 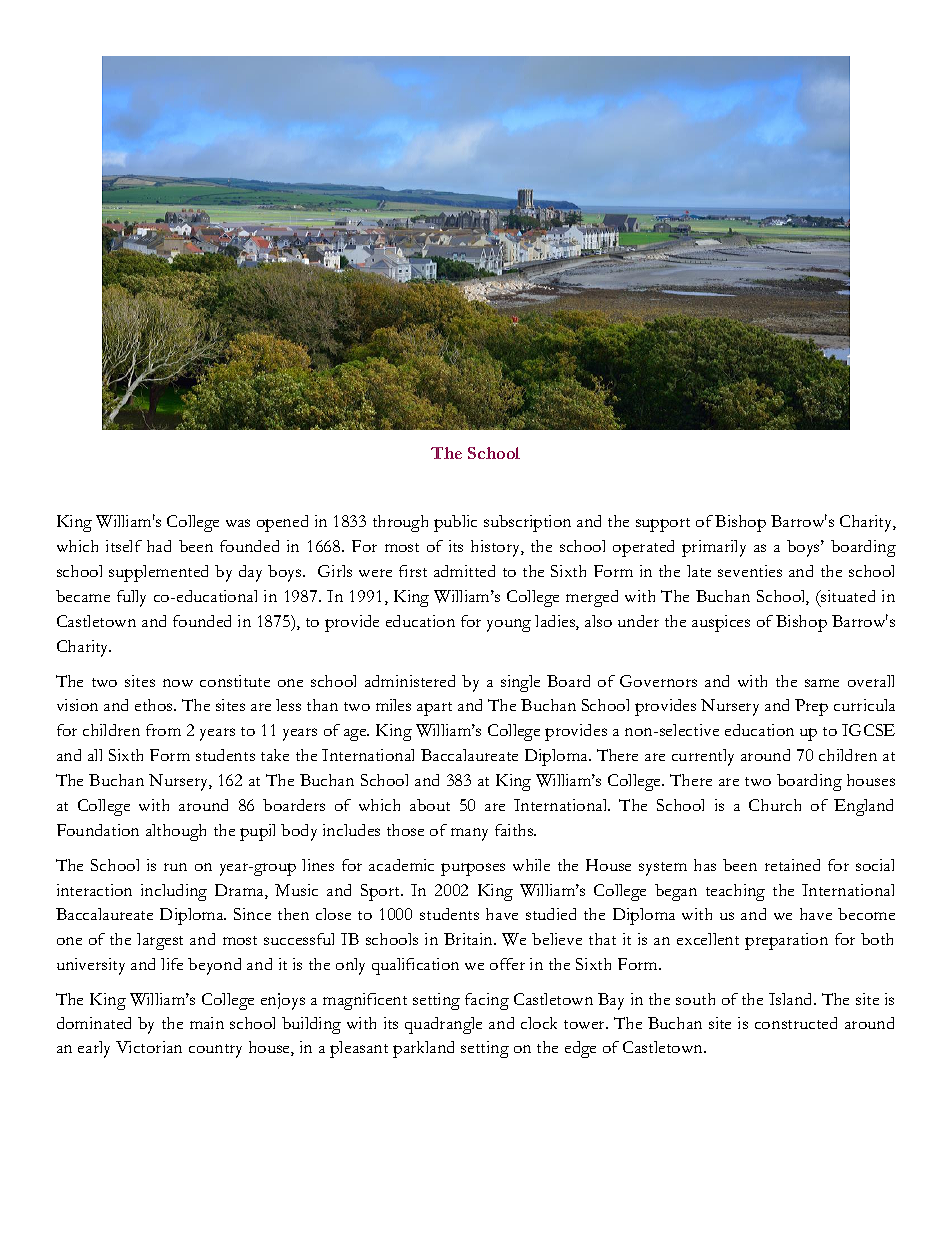 What do you see at coordinates (714, 548) in the page?
I see `primarily` at bounding box center [714, 548].
